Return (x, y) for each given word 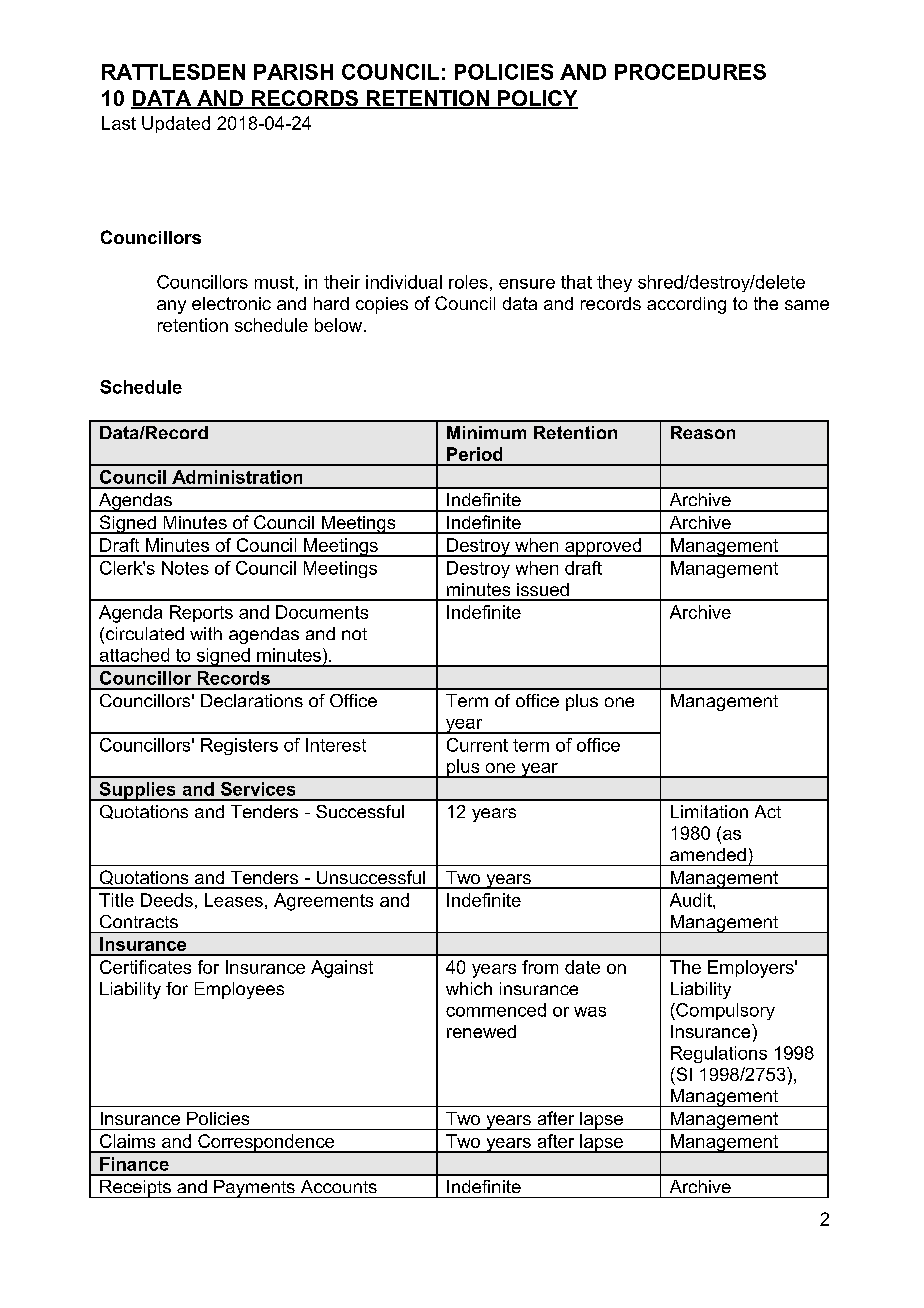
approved (603, 547)
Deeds (167, 900)
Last (119, 123)
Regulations (719, 1054)
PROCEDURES (690, 72)
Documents (322, 612)
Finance (134, 1164)
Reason (703, 432)
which (469, 988)
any (171, 307)
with (206, 633)
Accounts (339, 1186)
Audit (692, 900)
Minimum (486, 432)
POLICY (537, 99)
